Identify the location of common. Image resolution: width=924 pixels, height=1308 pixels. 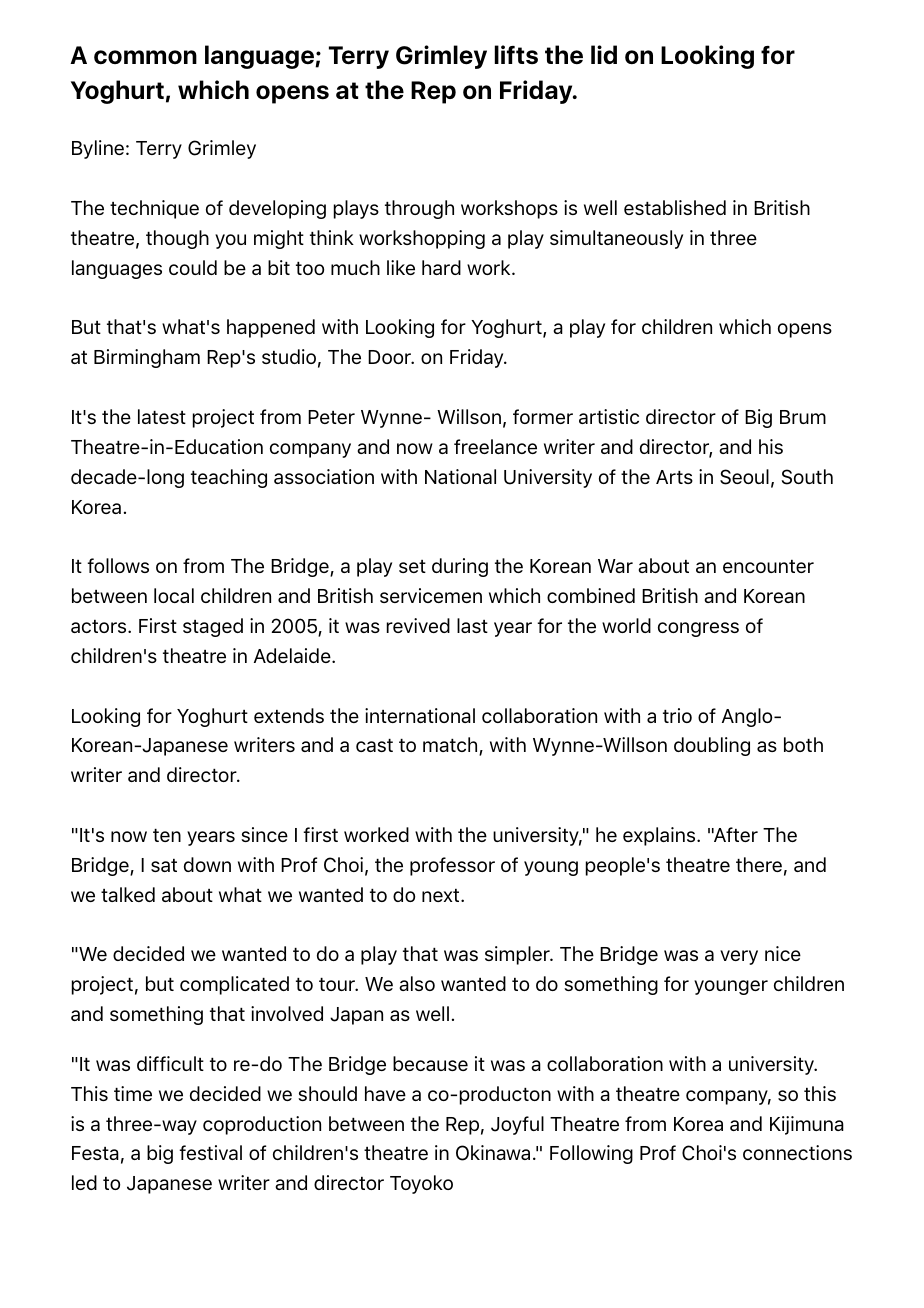
(145, 57).
